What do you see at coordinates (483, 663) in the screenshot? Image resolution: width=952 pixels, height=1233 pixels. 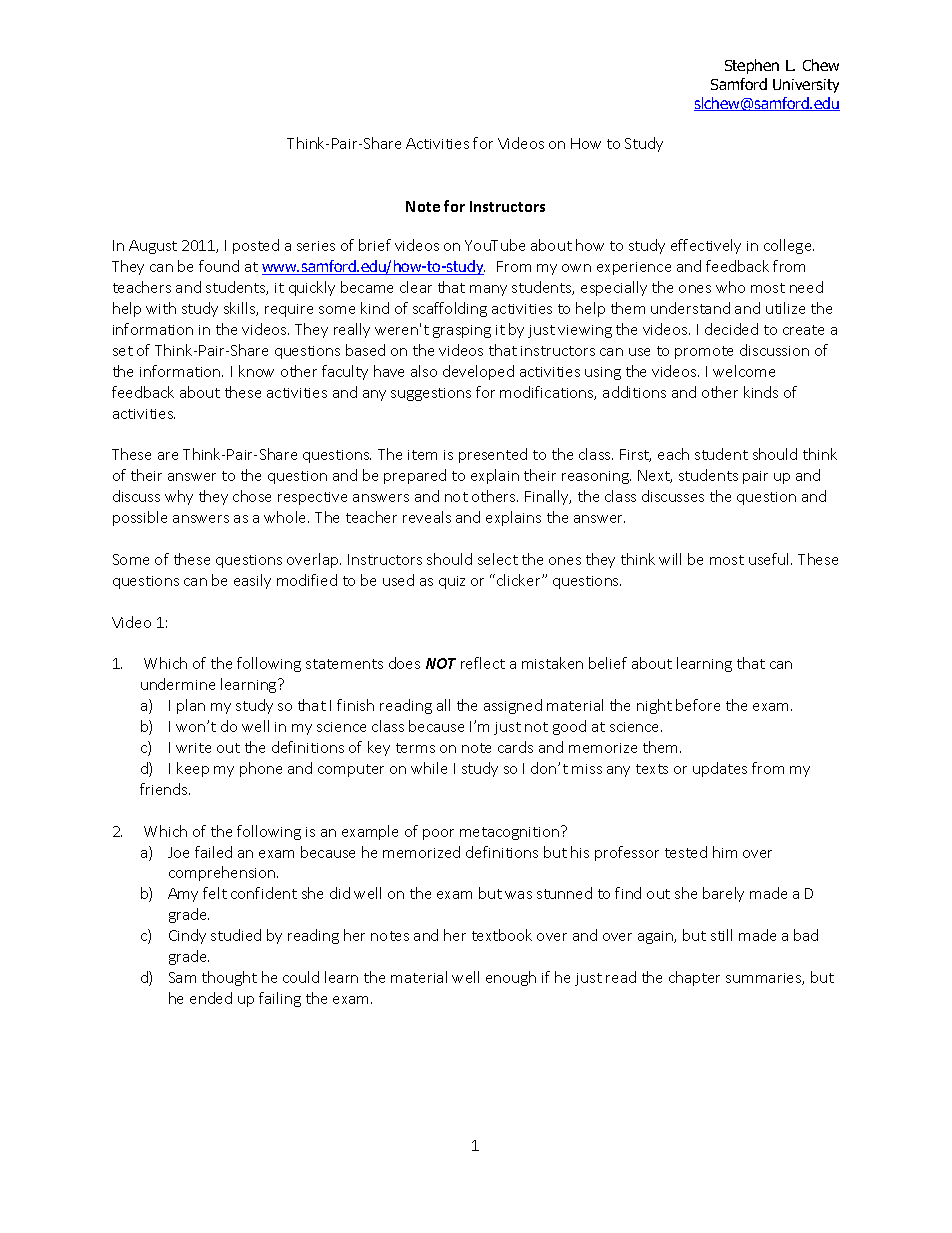 I see `reflect` at bounding box center [483, 663].
